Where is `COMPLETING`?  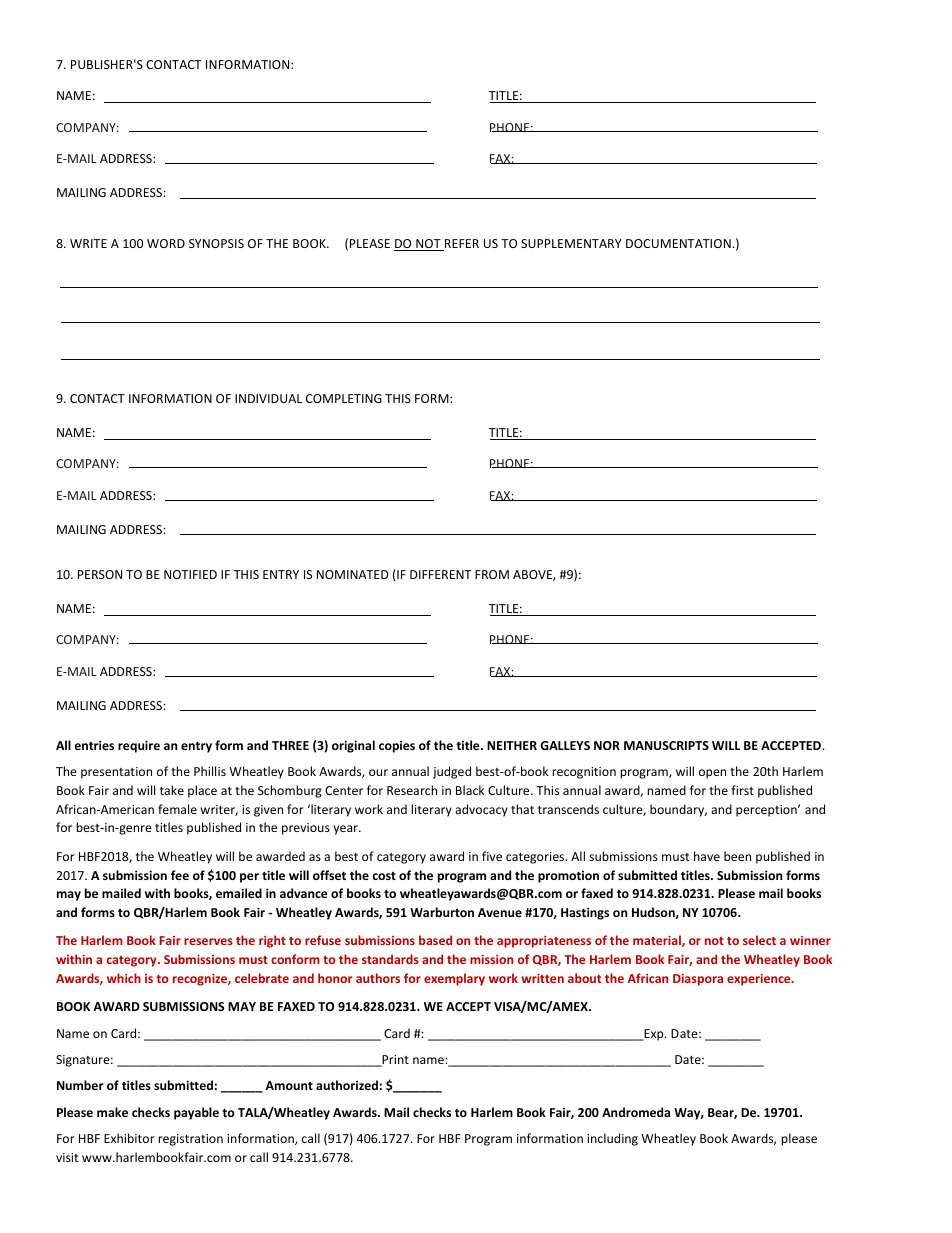
COMPLETING is located at coordinates (344, 398).
